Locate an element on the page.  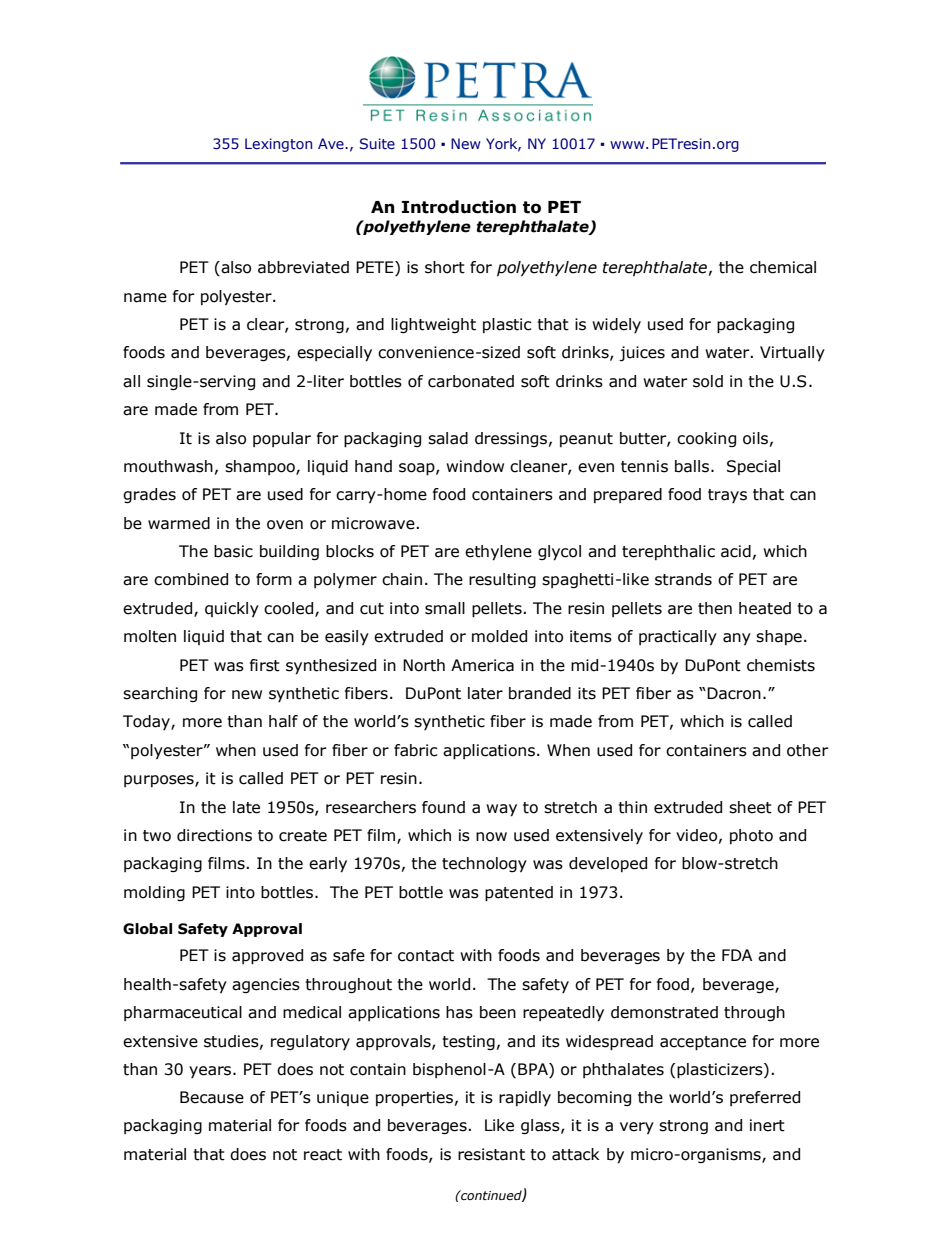
contact is located at coordinates (426, 956).
